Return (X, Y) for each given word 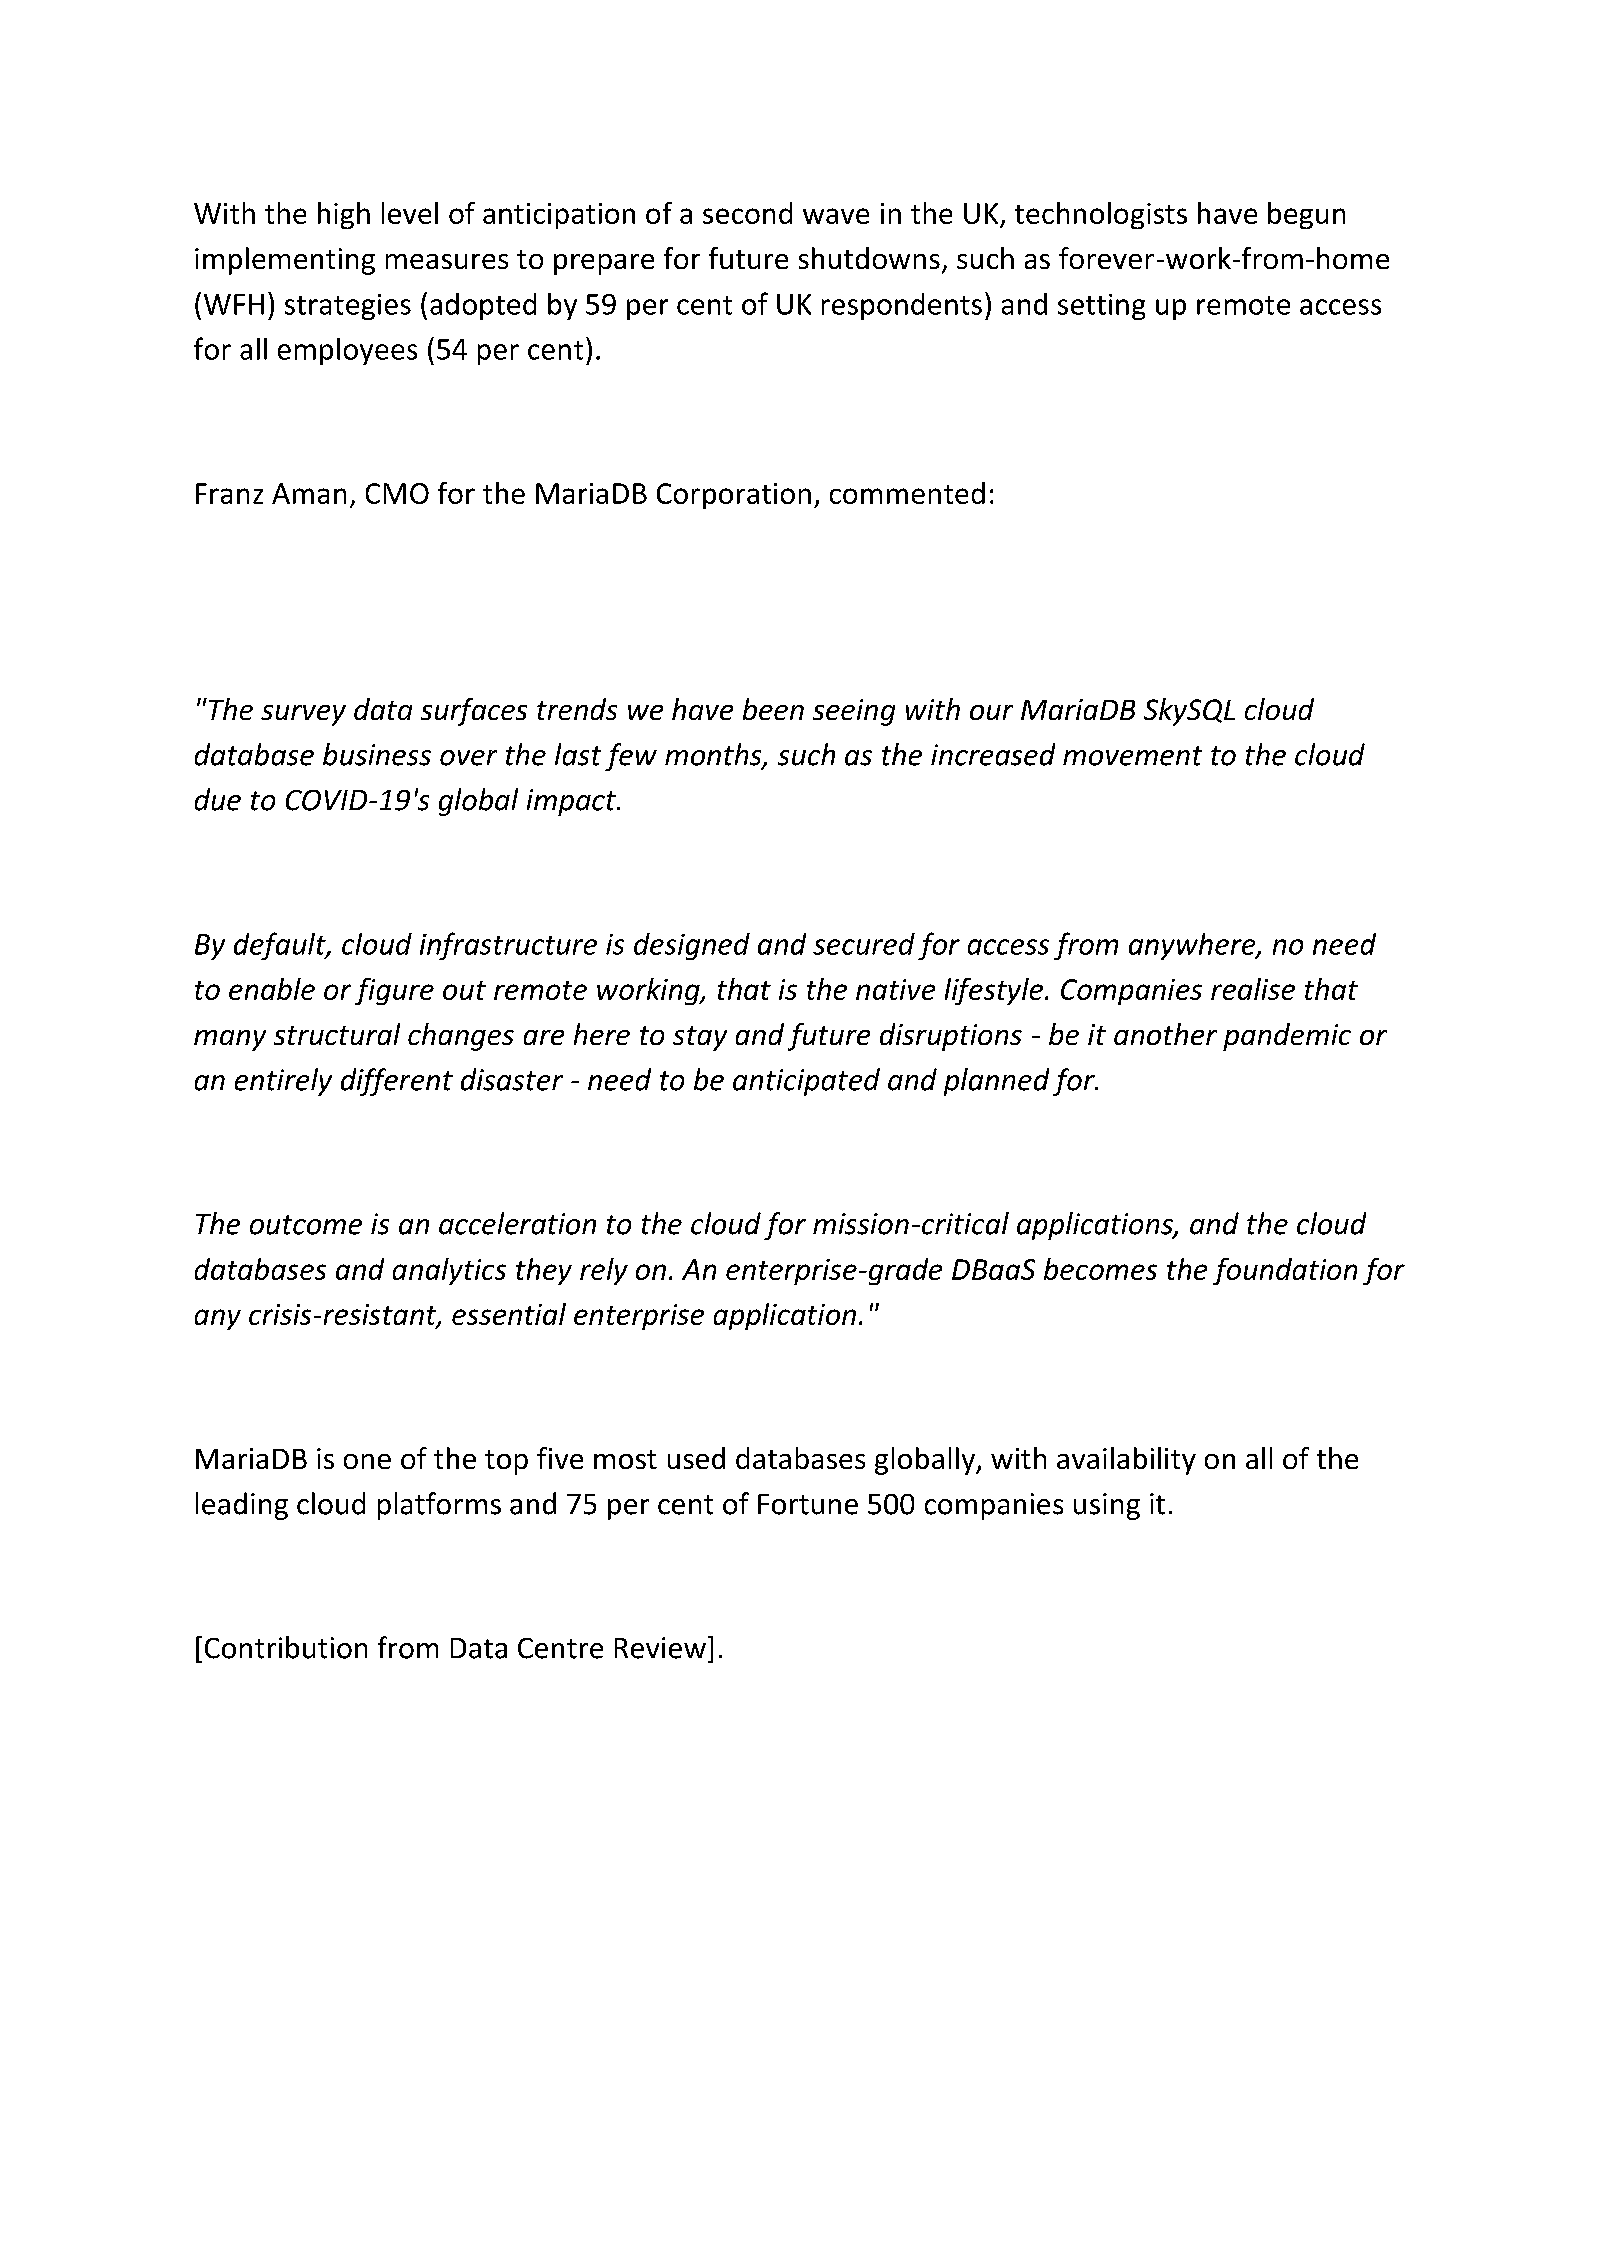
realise (1253, 989)
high (344, 215)
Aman (309, 493)
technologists (1101, 215)
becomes (1100, 1269)
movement (1132, 756)
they (544, 1271)
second (747, 213)
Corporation (734, 496)
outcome (306, 1225)
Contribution (286, 1647)
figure (394, 991)
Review (660, 1648)
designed (692, 946)
